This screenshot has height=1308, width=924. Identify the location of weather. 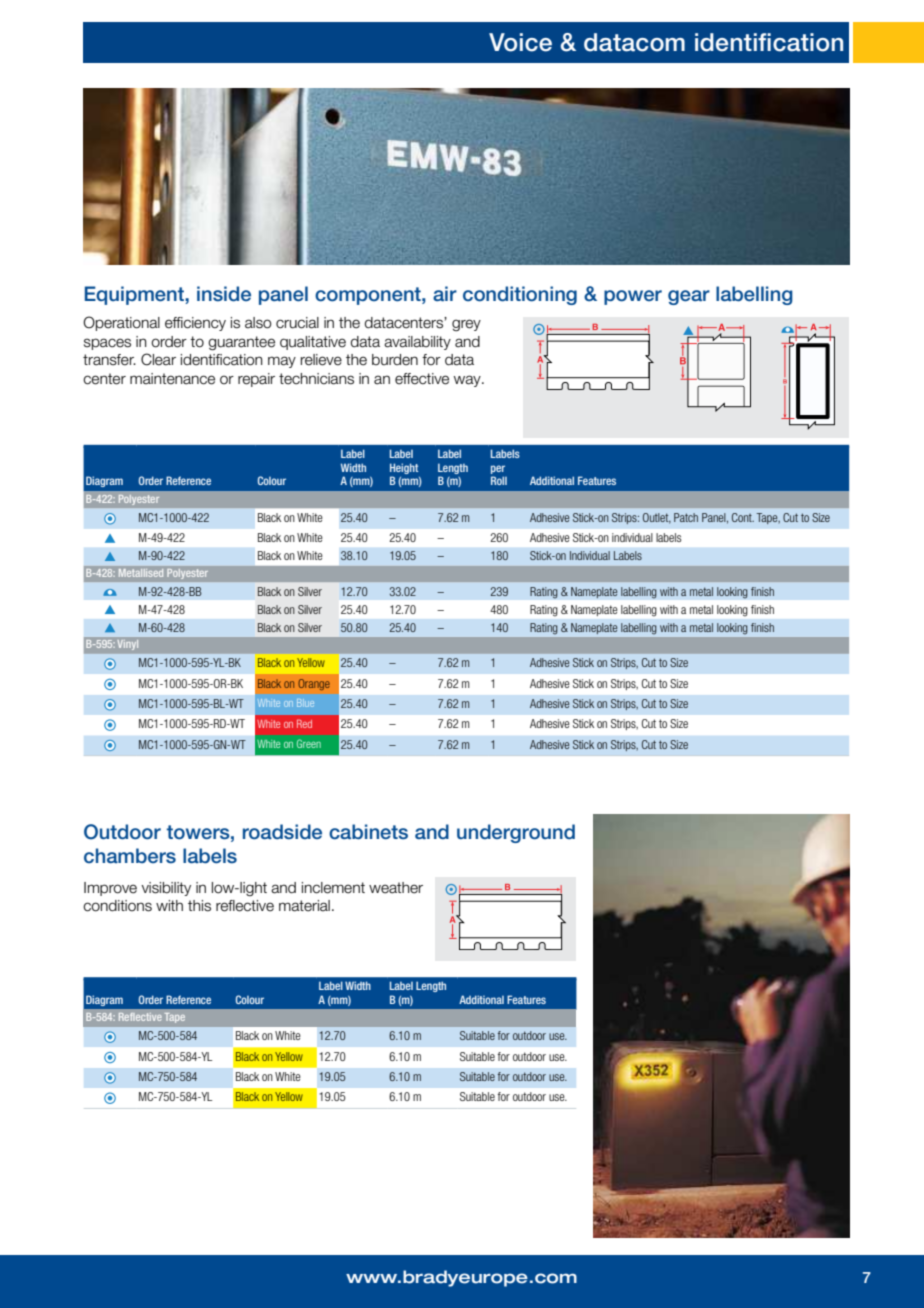
(396, 888).
